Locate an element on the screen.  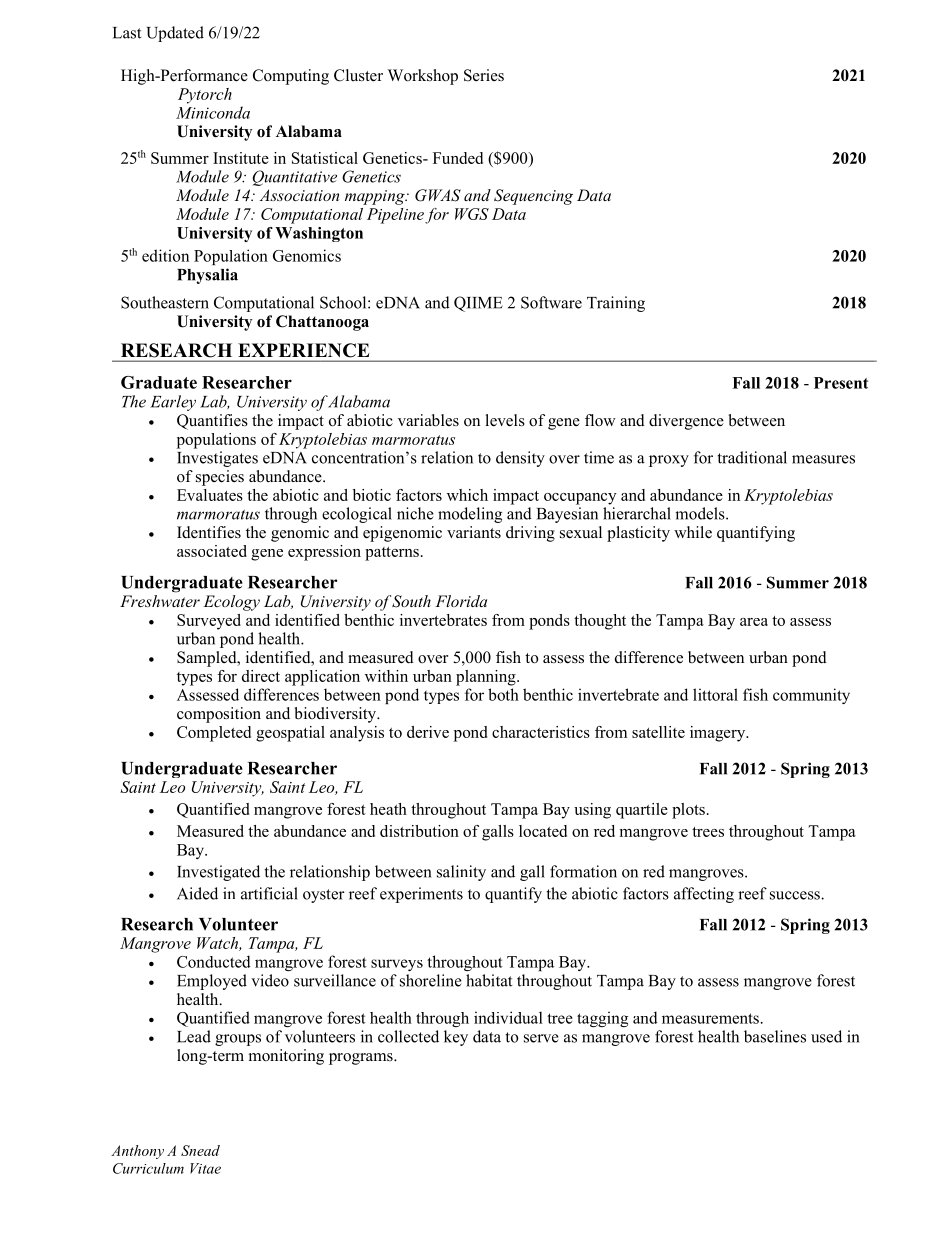
key is located at coordinates (456, 1038).
